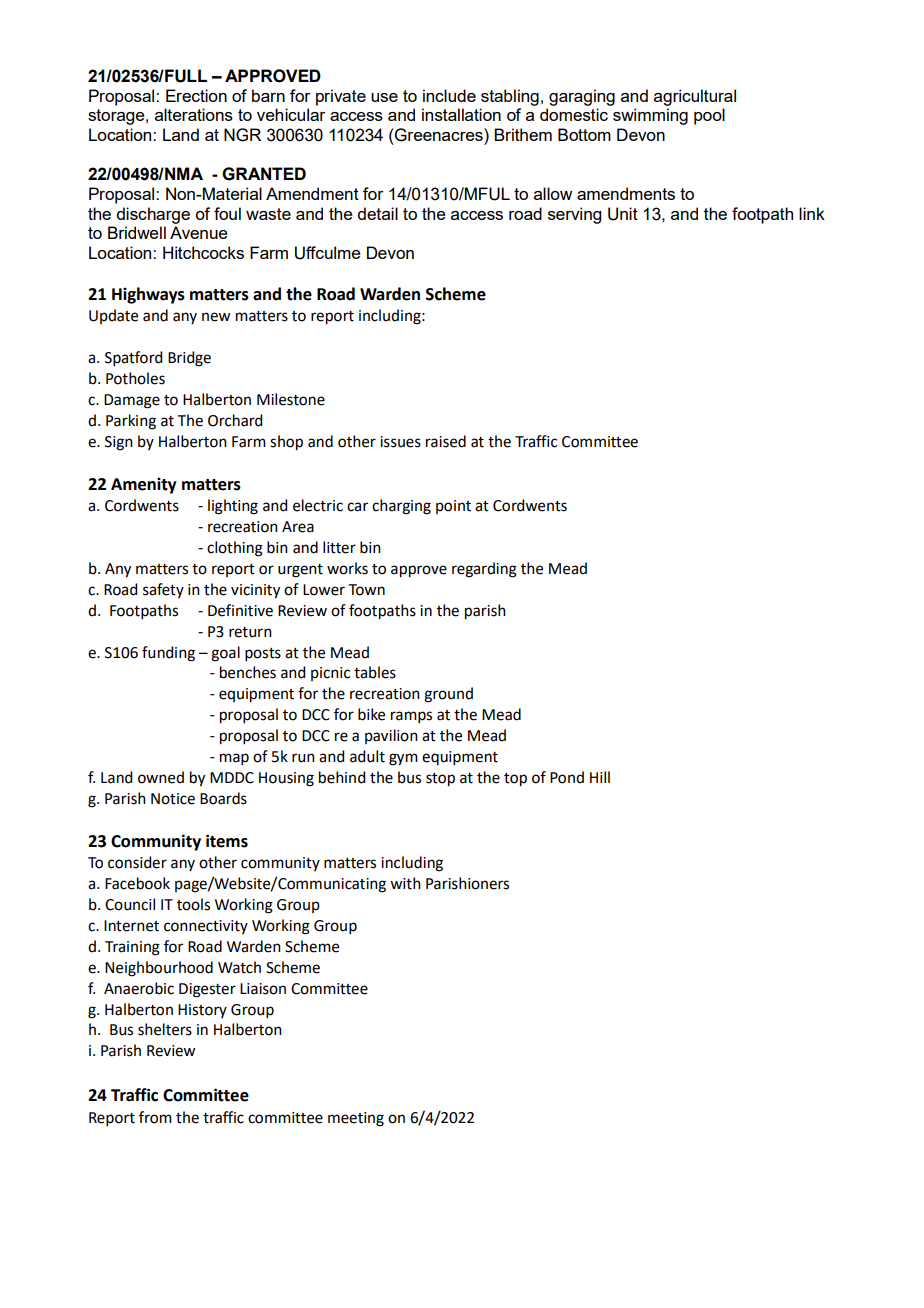 The height and width of the document is (1308, 924). What do you see at coordinates (453, 507) in the document?
I see `point` at bounding box center [453, 507].
